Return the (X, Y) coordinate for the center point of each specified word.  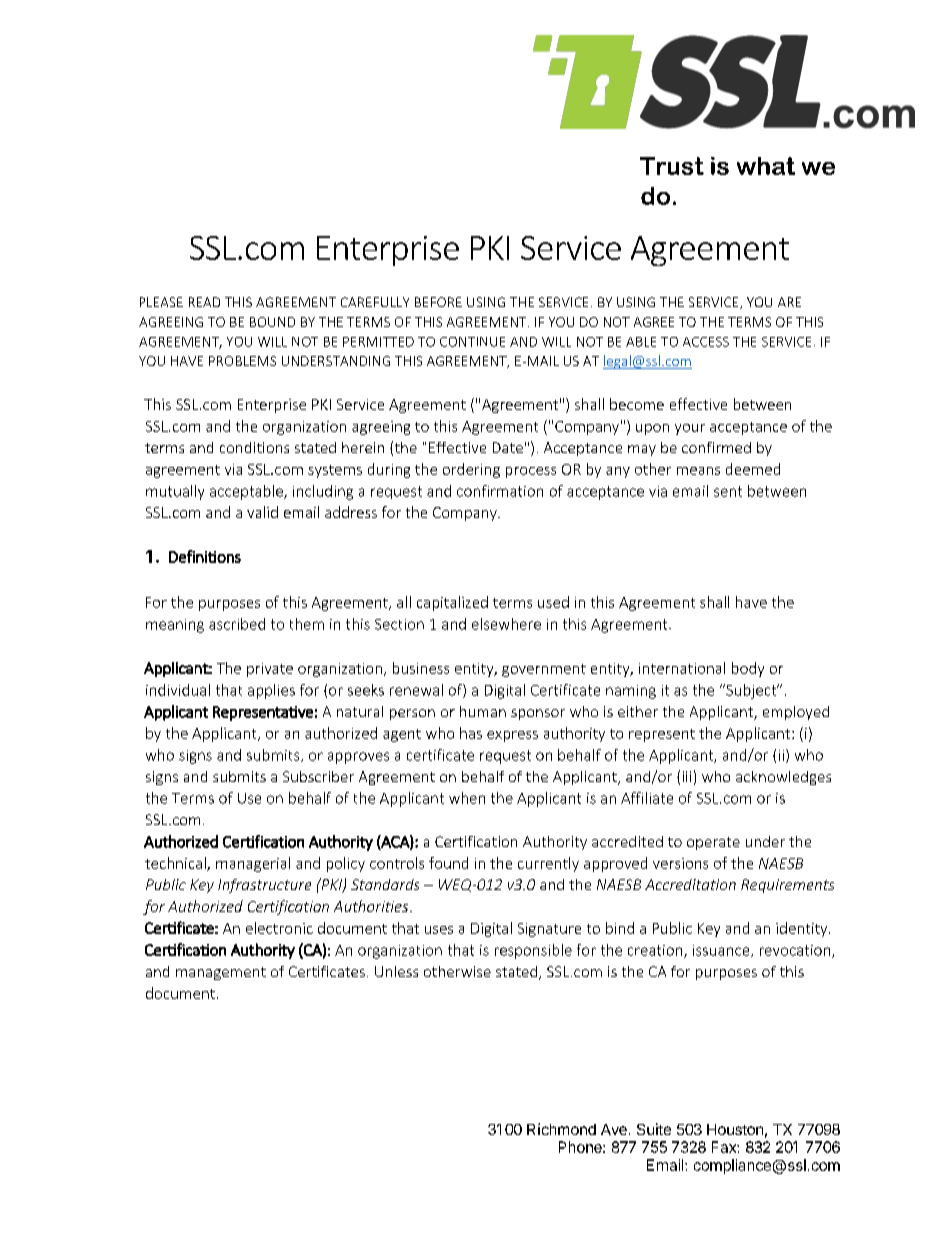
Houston (735, 1129)
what (766, 166)
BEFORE (438, 302)
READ (204, 302)
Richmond (561, 1129)
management (221, 973)
